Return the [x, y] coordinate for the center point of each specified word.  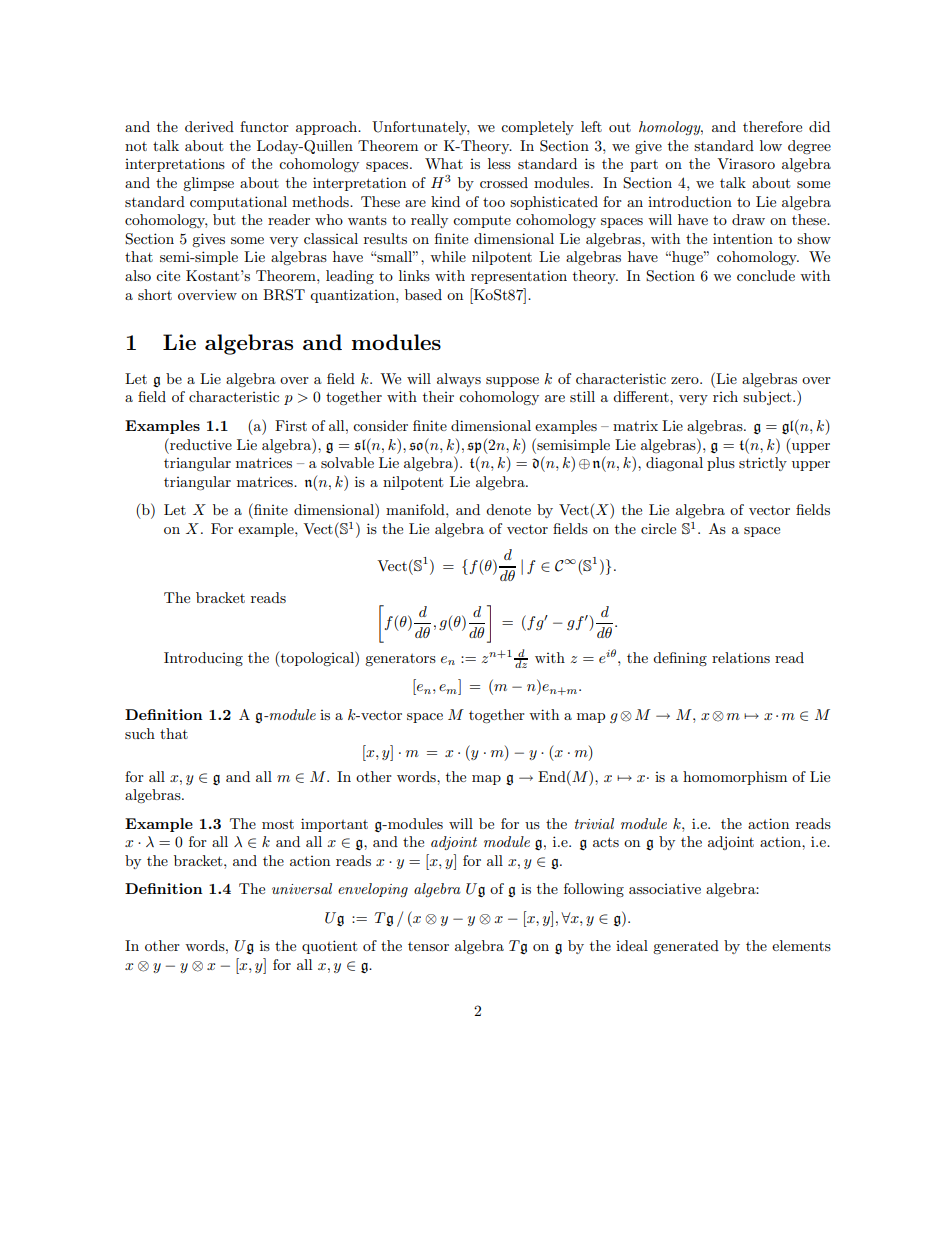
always [459, 380]
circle [658, 528]
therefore [772, 126]
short [155, 294]
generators [400, 660]
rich [725, 396]
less [499, 163]
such [140, 733]
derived [209, 126]
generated [686, 947]
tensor [428, 946]
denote [508, 509]
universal [302, 888]
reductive [200, 444]
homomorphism [735, 778]
